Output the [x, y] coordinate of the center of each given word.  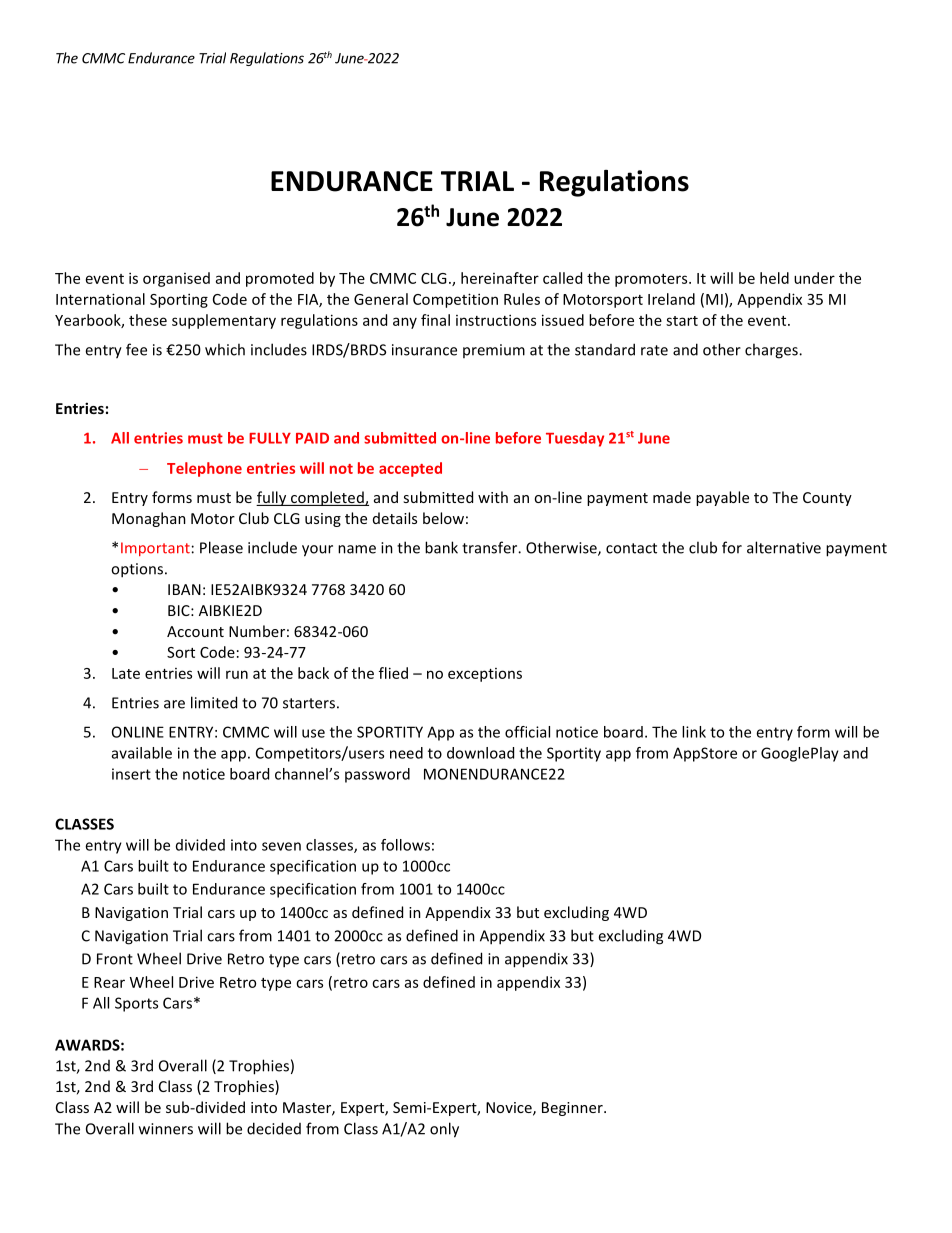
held [774, 278]
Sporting [179, 300]
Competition [455, 300]
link [694, 732]
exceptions [485, 675]
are [174, 704]
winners [166, 1129]
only [444, 1130]
